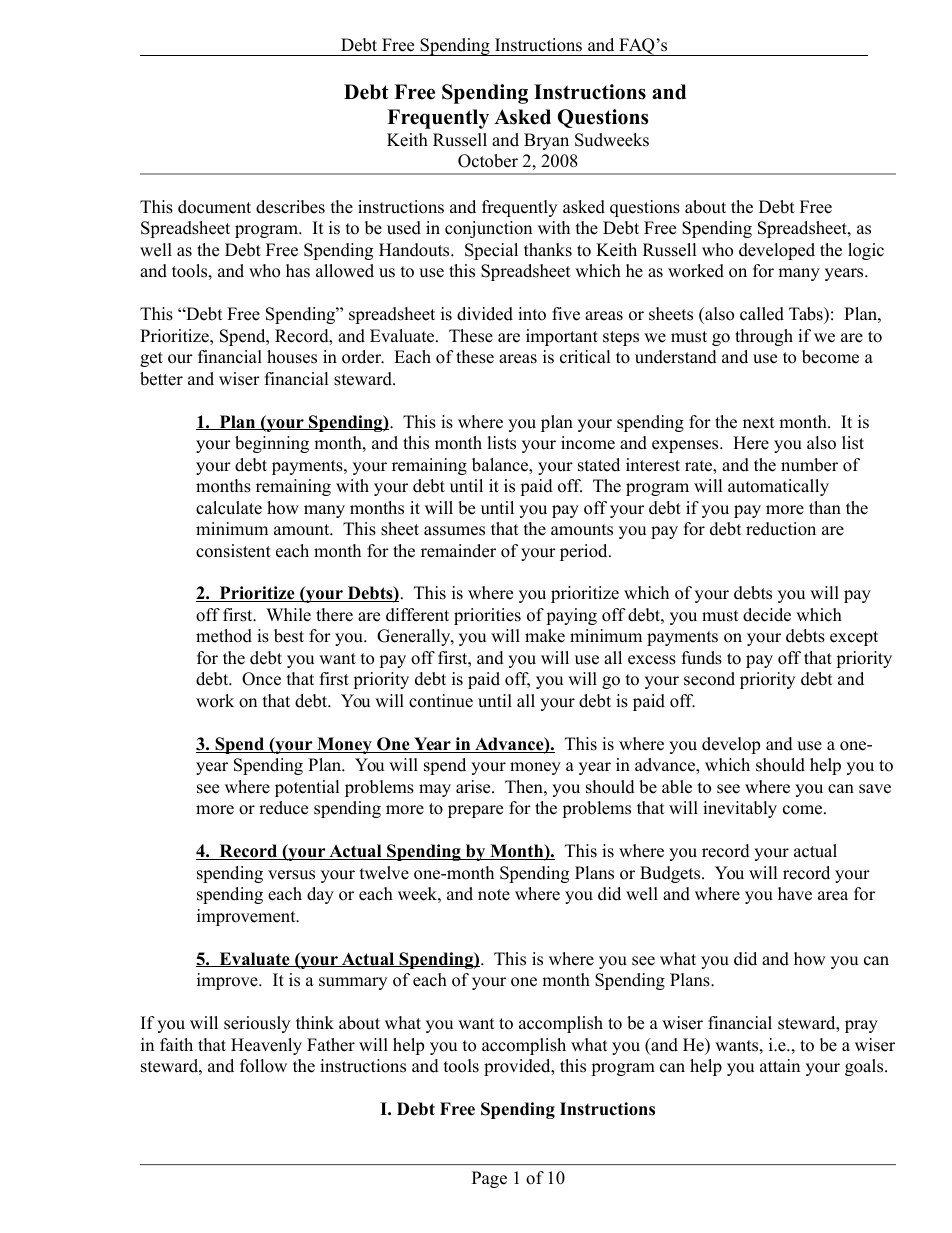 The height and width of the screenshot is (1233, 952). What do you see at coordinates (214, 207) in the screenshot?
I see `document` at bounding box center [214, 207].
